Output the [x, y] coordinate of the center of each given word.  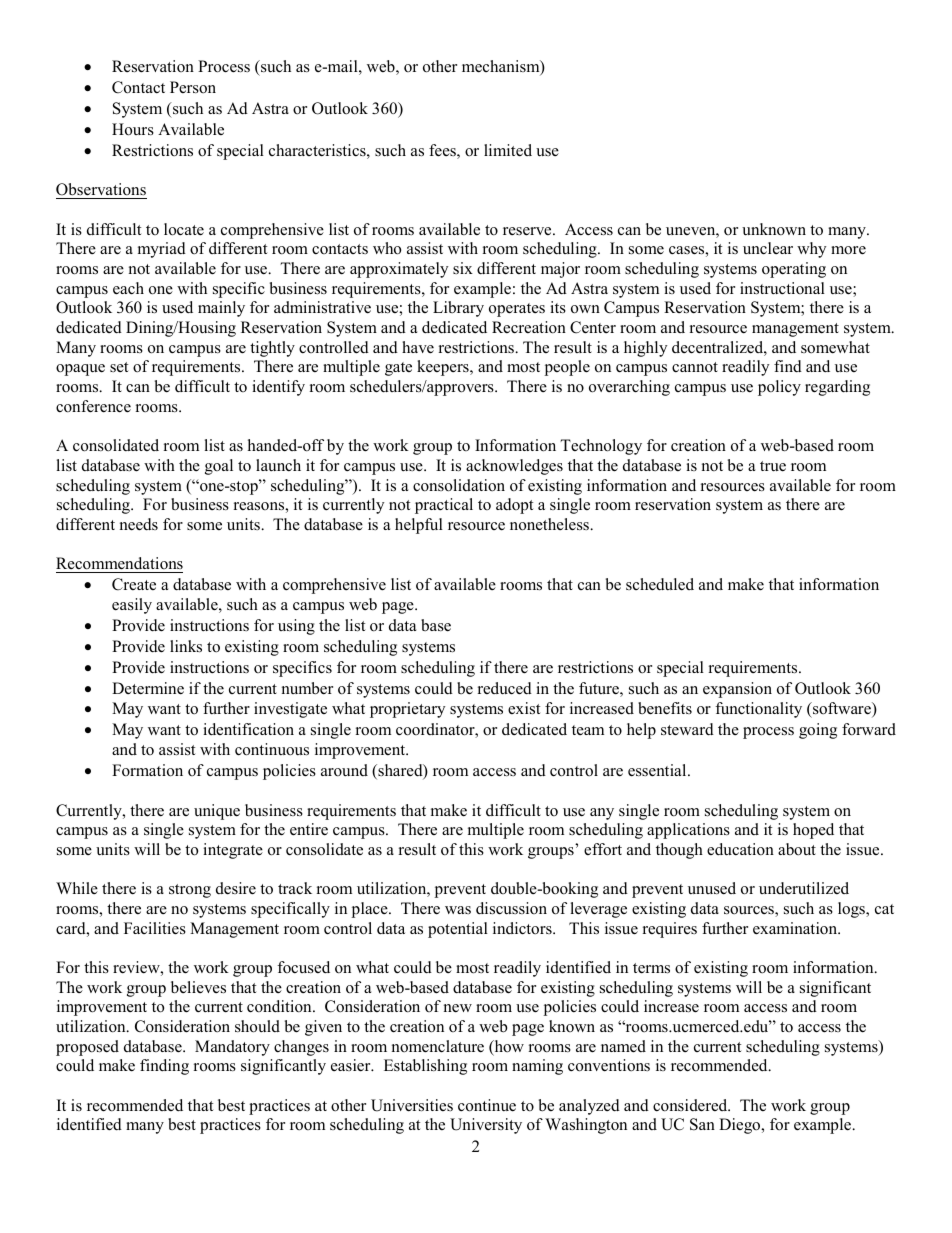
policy [779, 388]
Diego [741, 1126]
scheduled [660, 584]
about [797, 849]
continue [487, 1105]
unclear [768, 248]
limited [508, 150]
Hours [133, 129]
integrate [233, 851]
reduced [505, 688]
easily [132, 606]
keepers [444, 368]
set [119, 367]
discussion [511, 908]
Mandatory [232, 1048]
